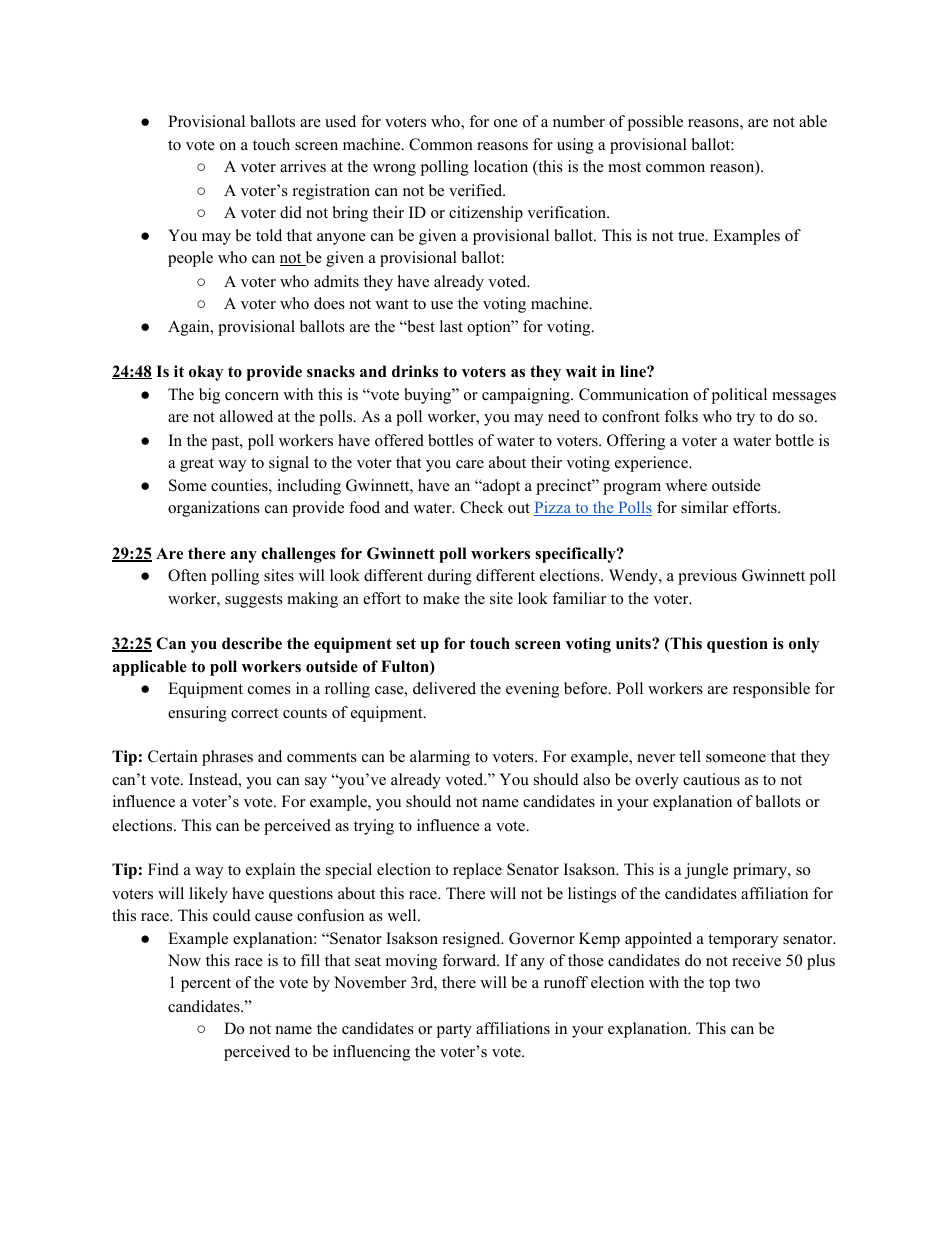 This screenshot has width=952, height=1233. What do you see at coordinates (707, 577) in the screenshot?
I see `previous` at bounding box center [707, 577].
